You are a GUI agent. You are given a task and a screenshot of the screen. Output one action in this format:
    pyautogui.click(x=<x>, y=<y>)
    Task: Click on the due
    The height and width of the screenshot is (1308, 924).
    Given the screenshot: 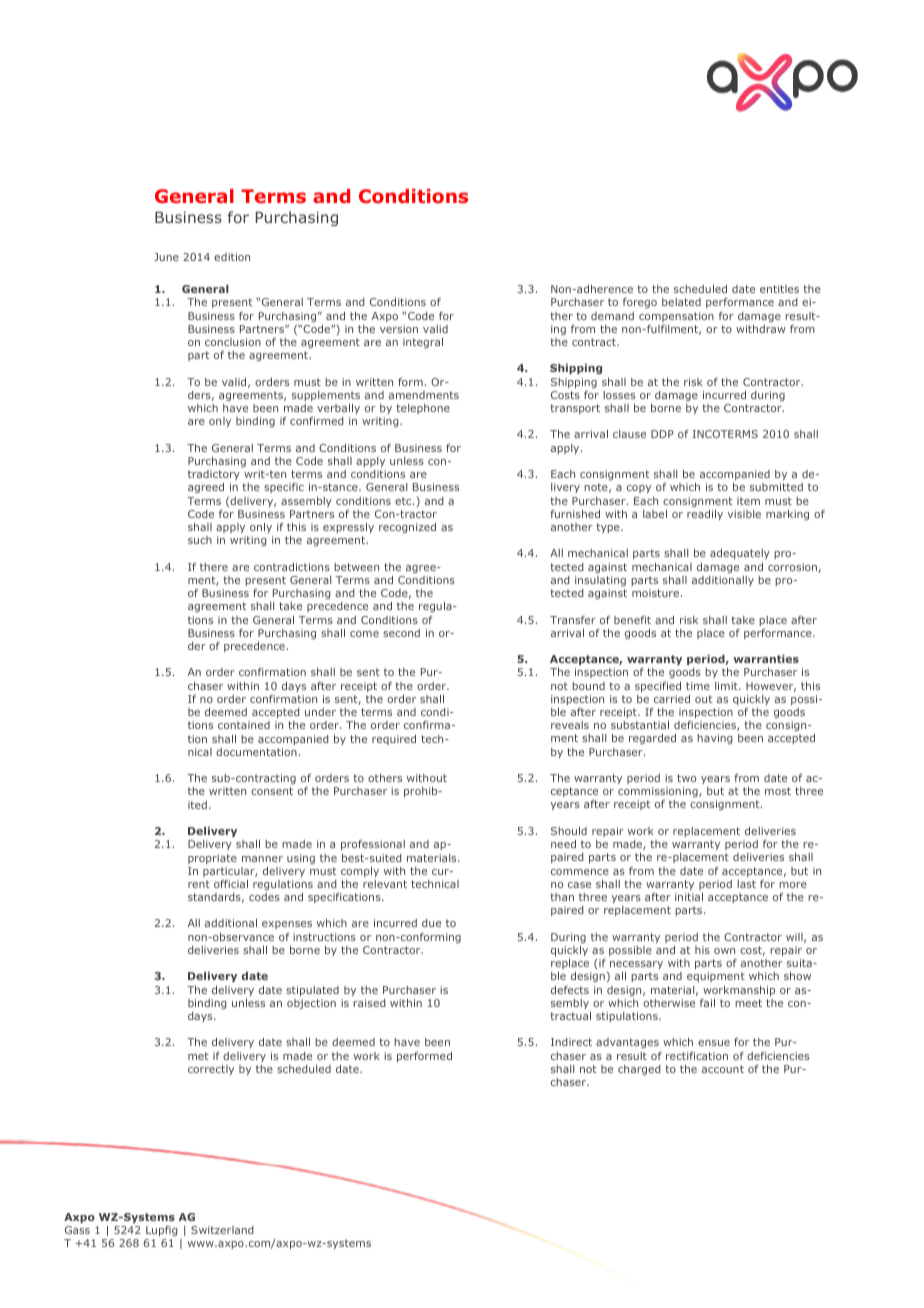 What is the action you would take?
    pyautogui.click(x=431, y=923)
